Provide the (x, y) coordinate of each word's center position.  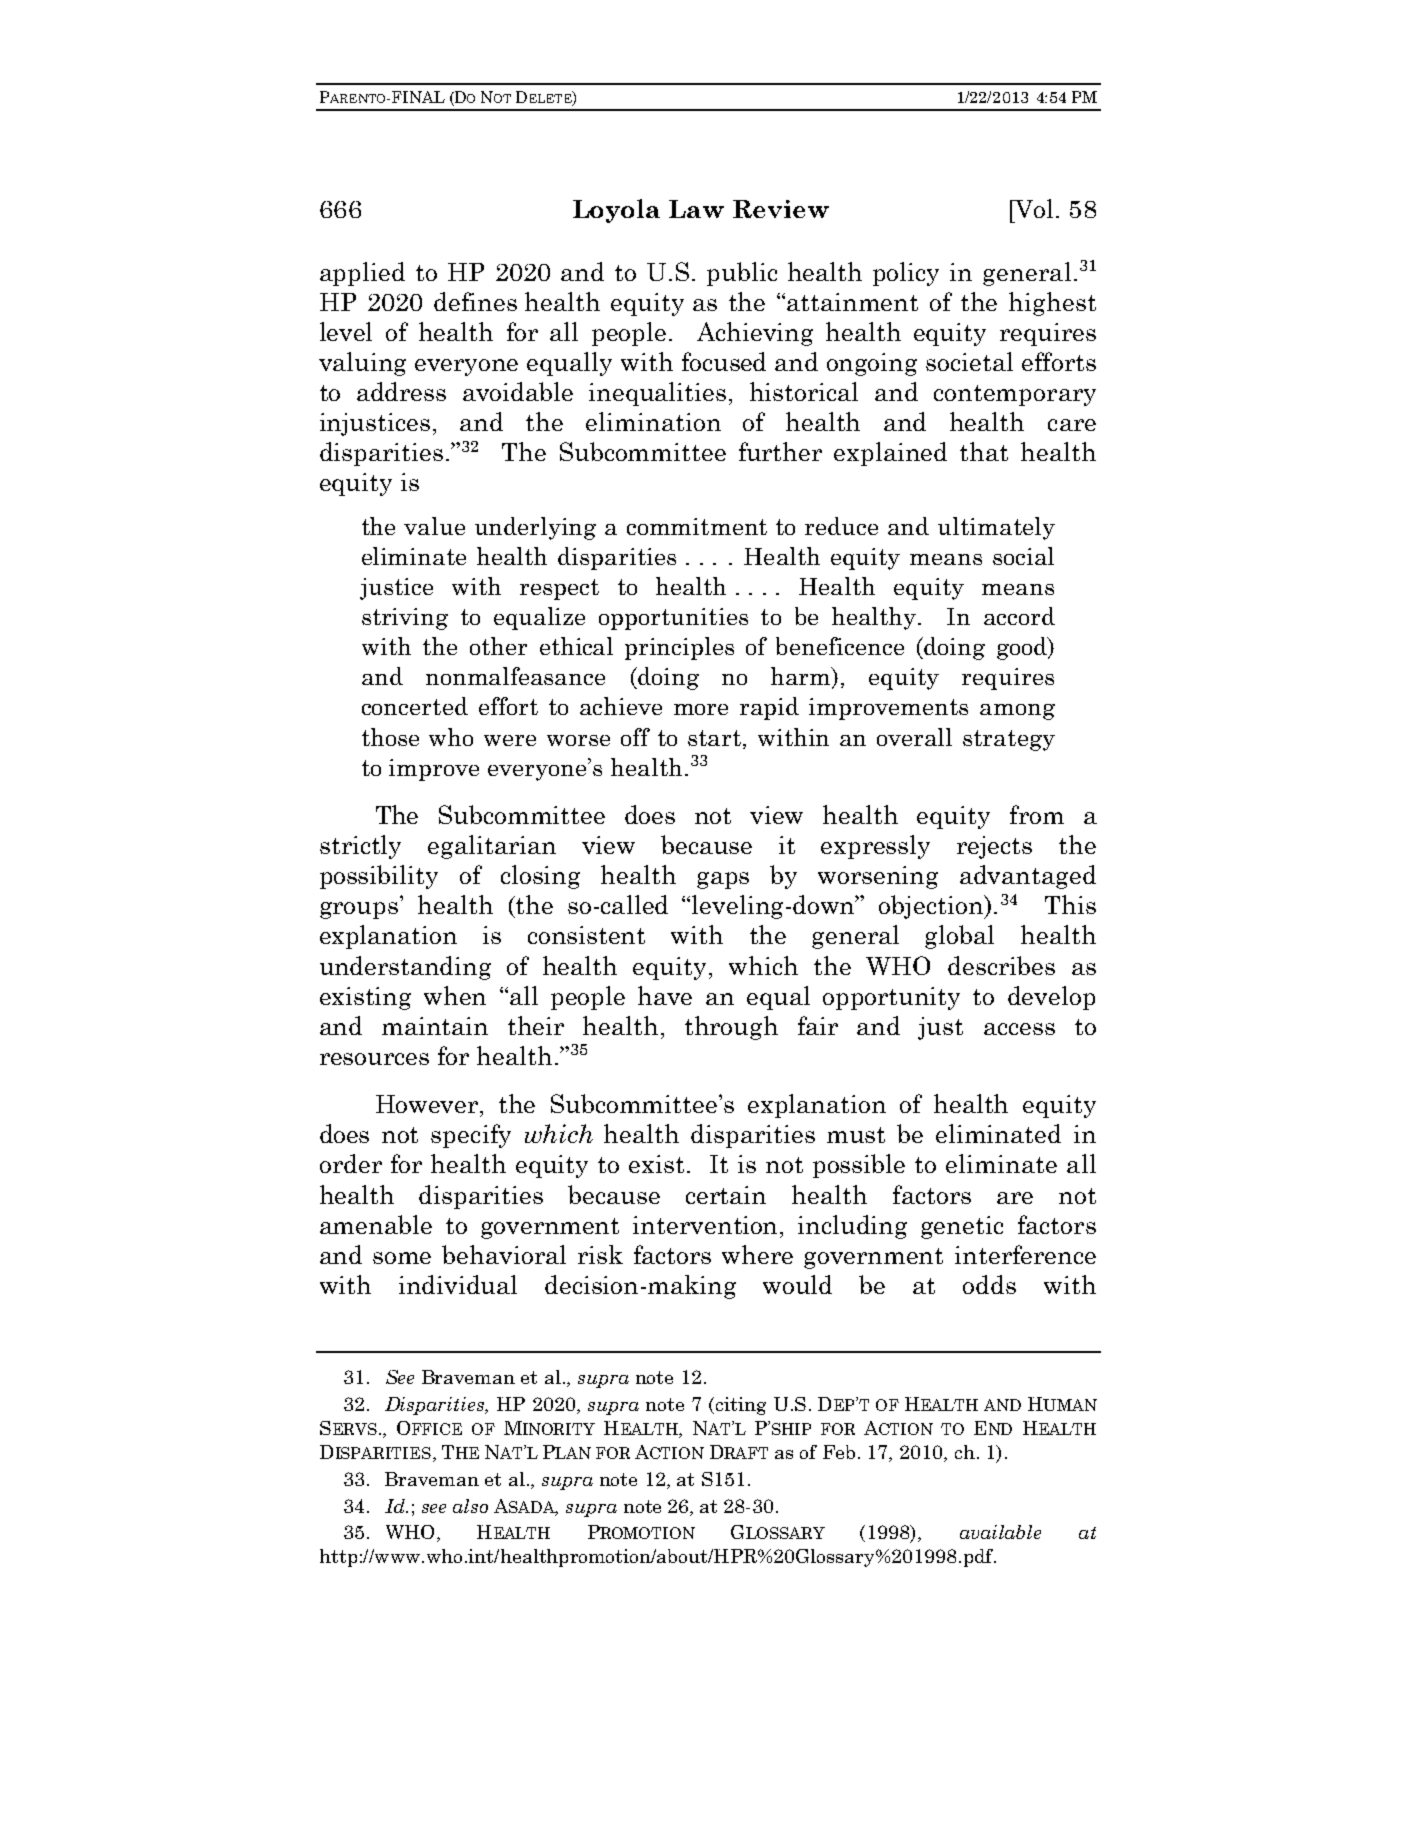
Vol (1033, 208)
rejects (994, 847)
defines (475, 301)
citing (739, 1406)
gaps (723, 880)
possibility (379, 877)
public (742, 274)
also (470, 1506)
